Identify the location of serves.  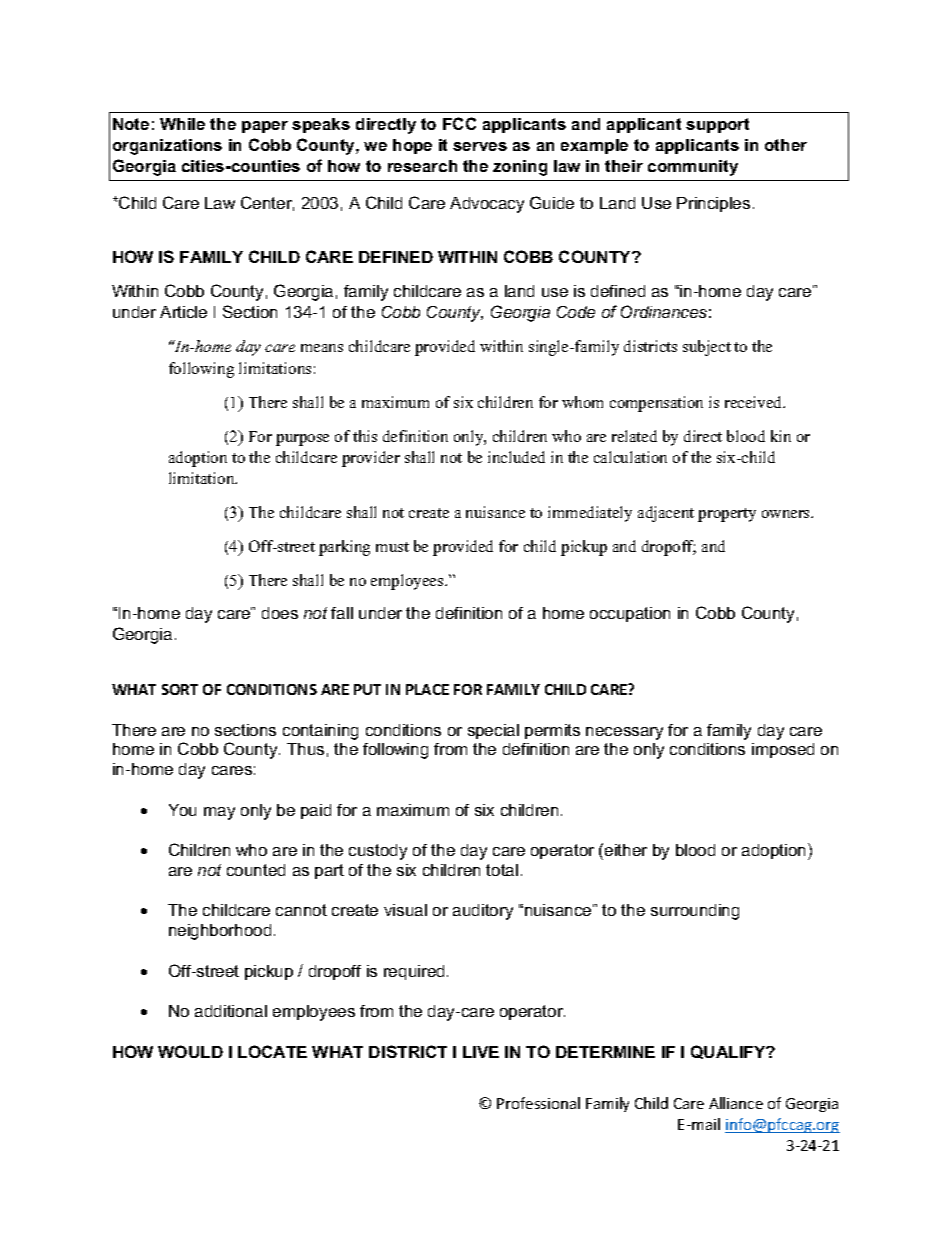
(480, 146).
